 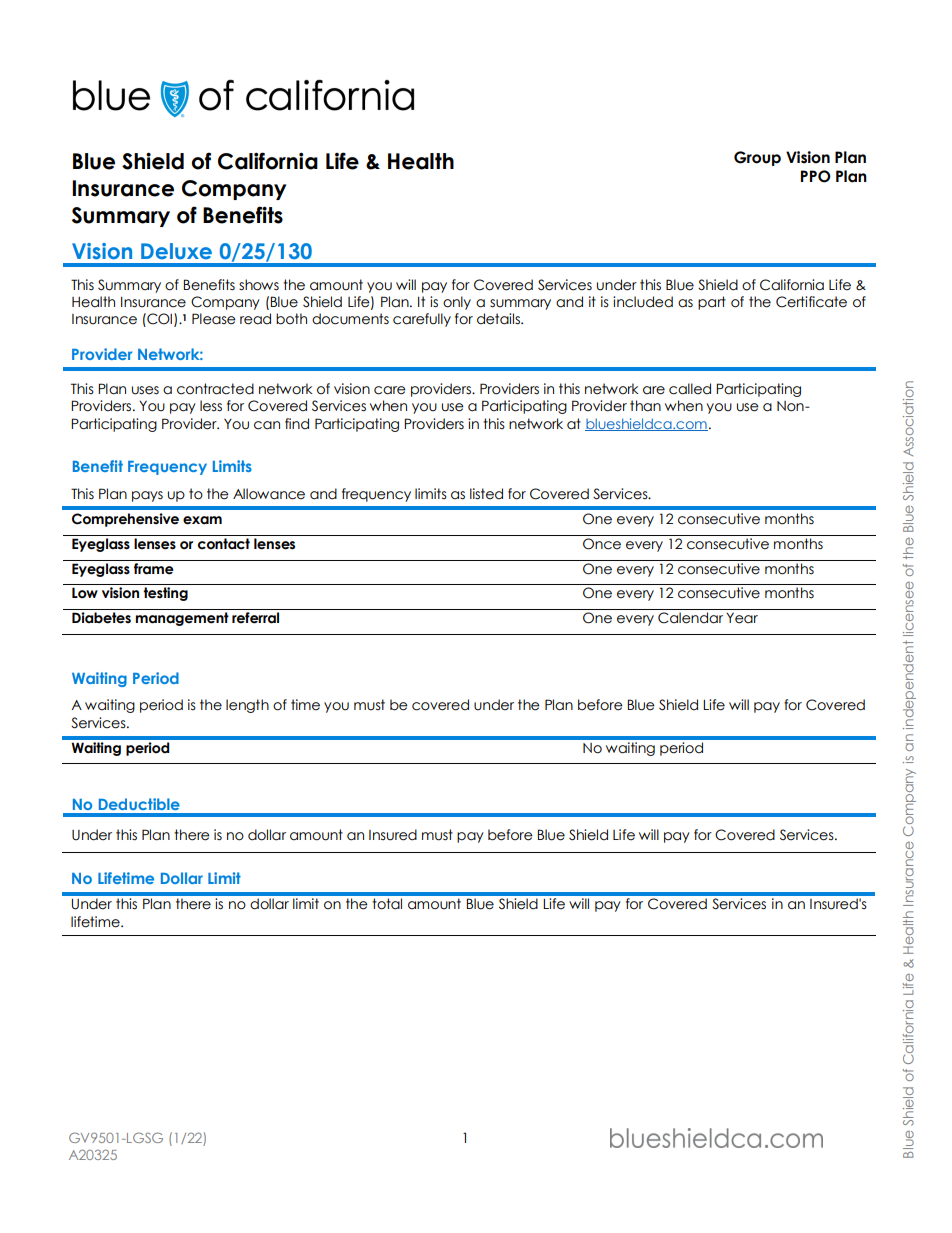 I want to click on PPO, so click(x=816, y=176).
